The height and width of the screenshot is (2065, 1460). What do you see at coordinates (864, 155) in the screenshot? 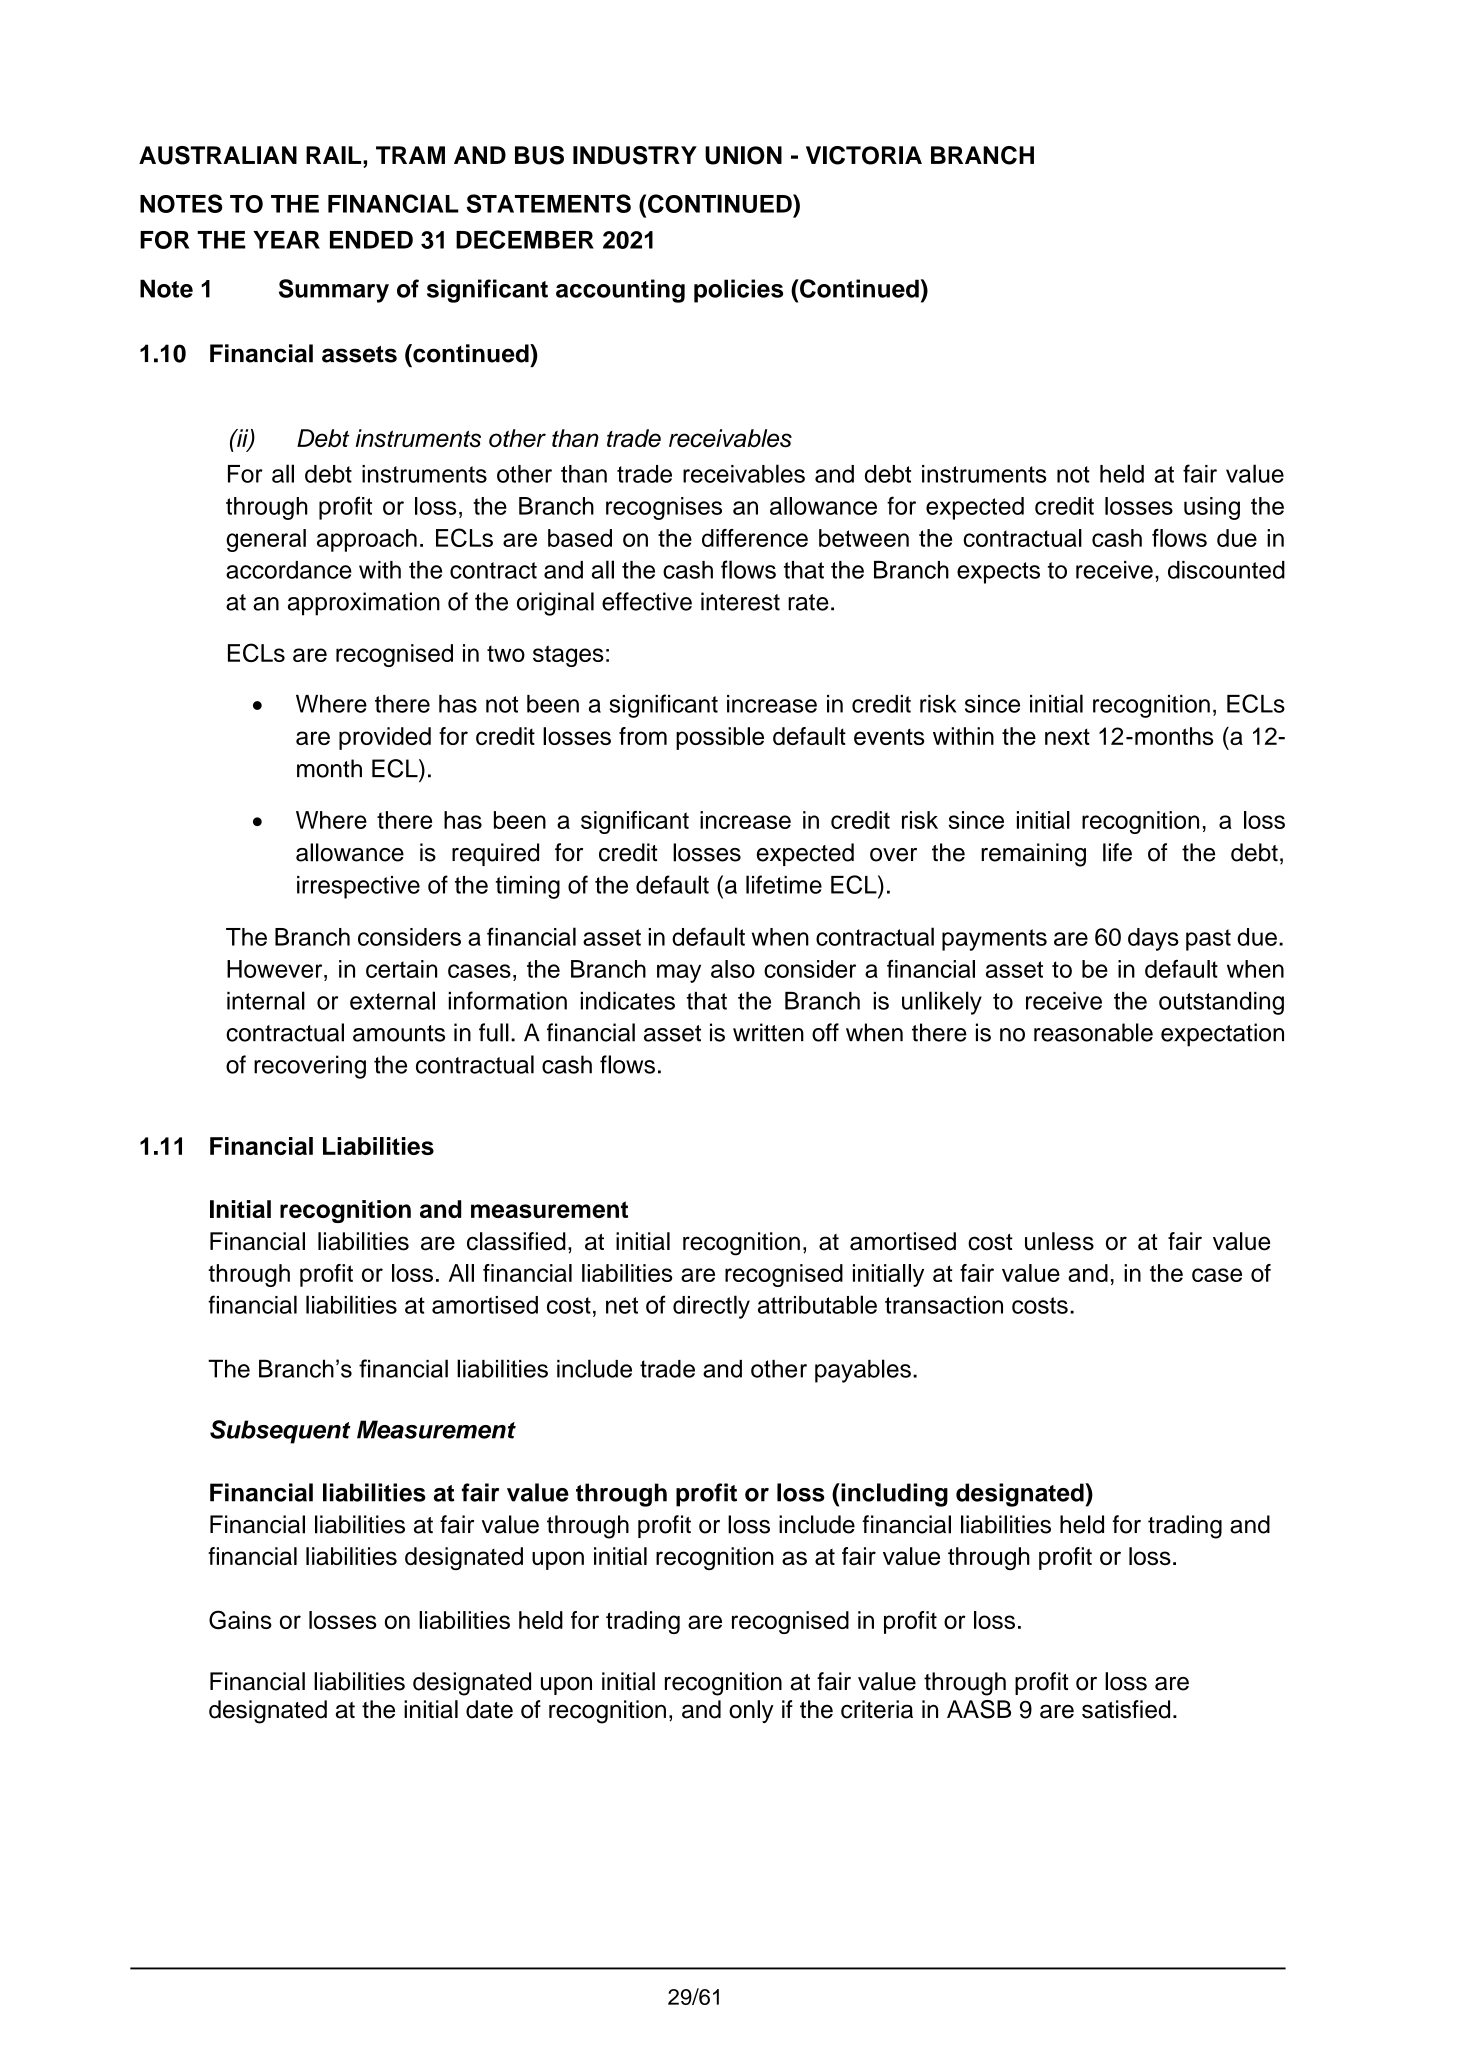
I see `VICTORIA` at bounding box center [864, 155].
